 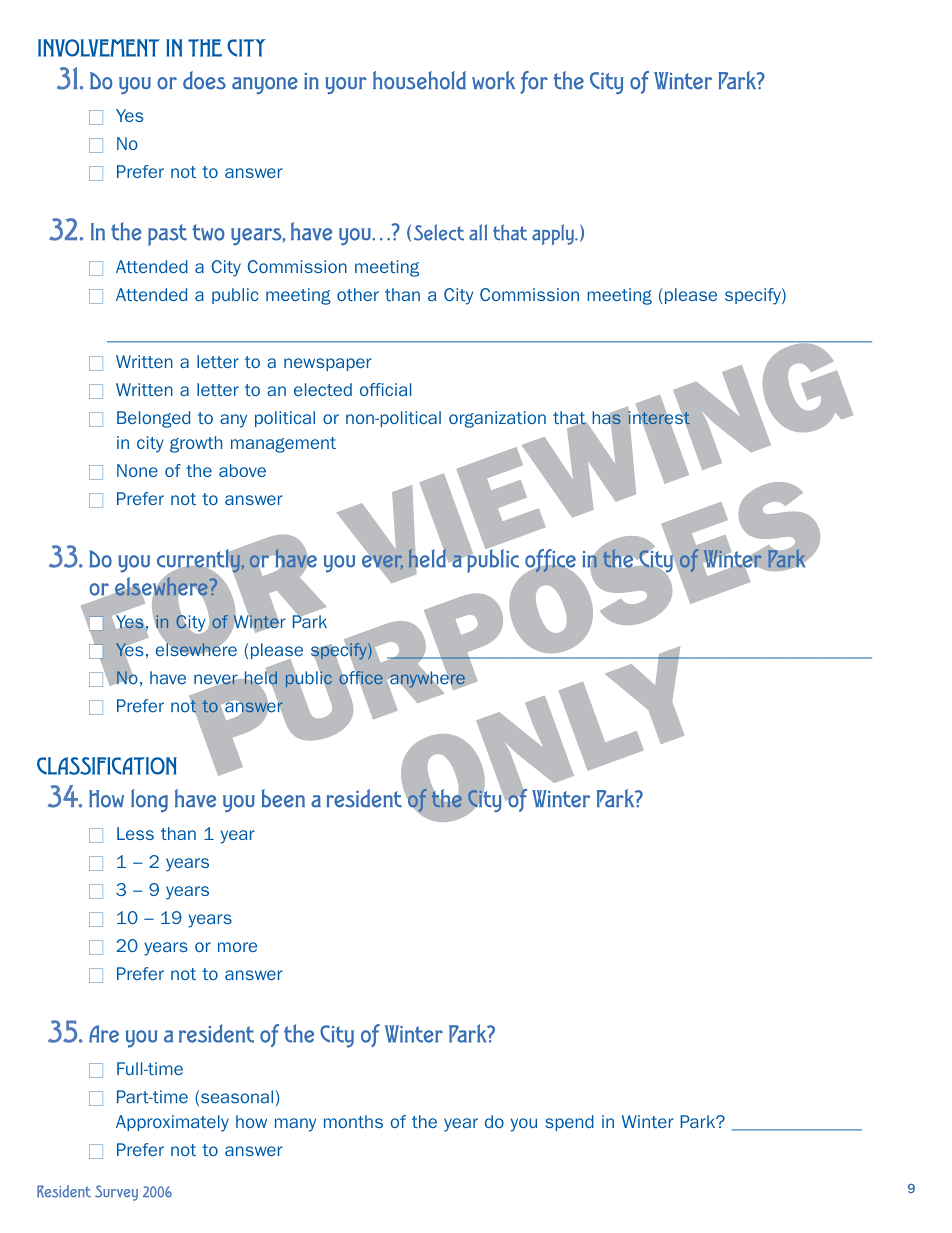 What do you see at coordinates (107, 766) in the screenshot?
I see `CLASSIFICATION` at bounding box center [107, 766].
